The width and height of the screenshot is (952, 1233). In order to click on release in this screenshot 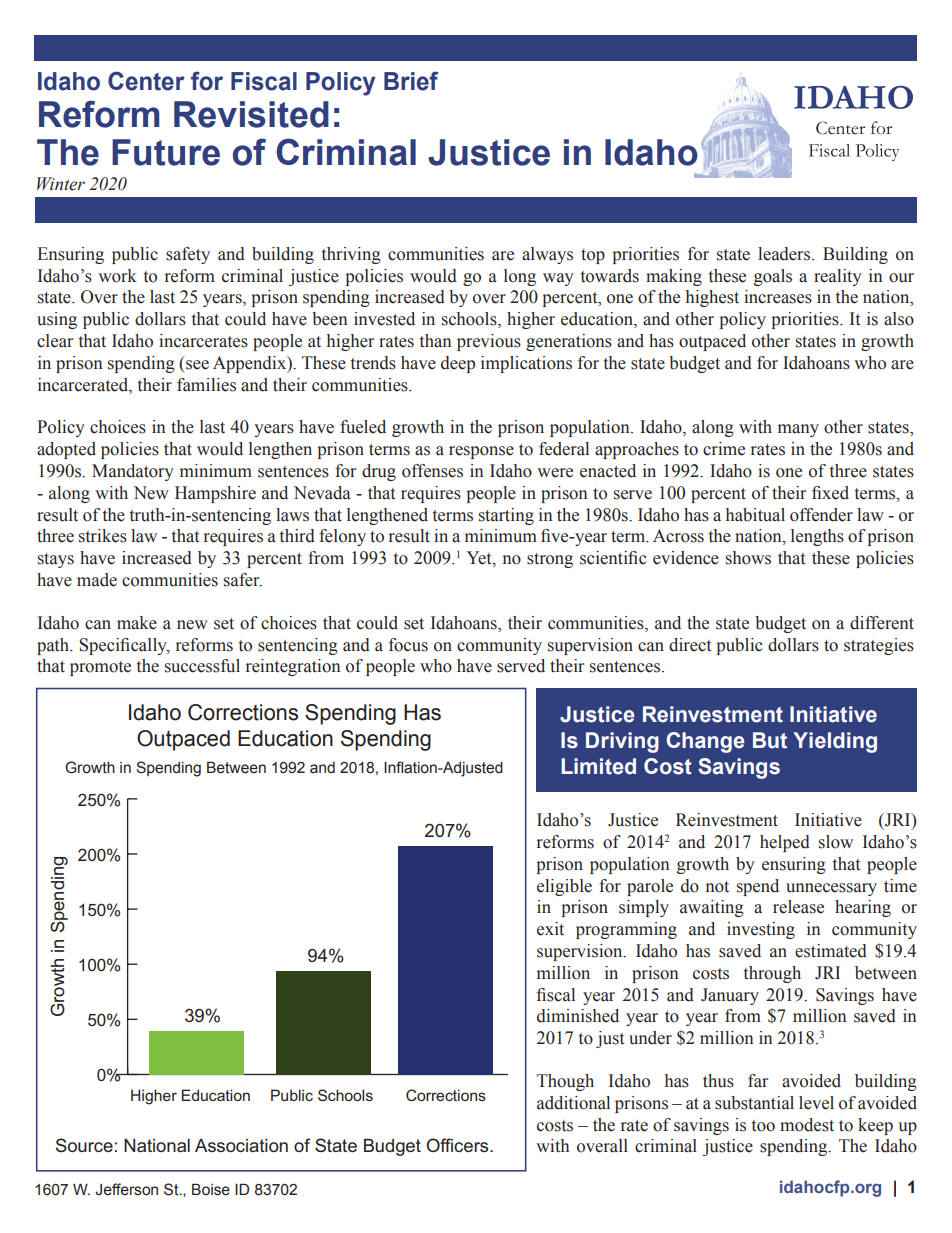, I will do `click(798, 907)`.
